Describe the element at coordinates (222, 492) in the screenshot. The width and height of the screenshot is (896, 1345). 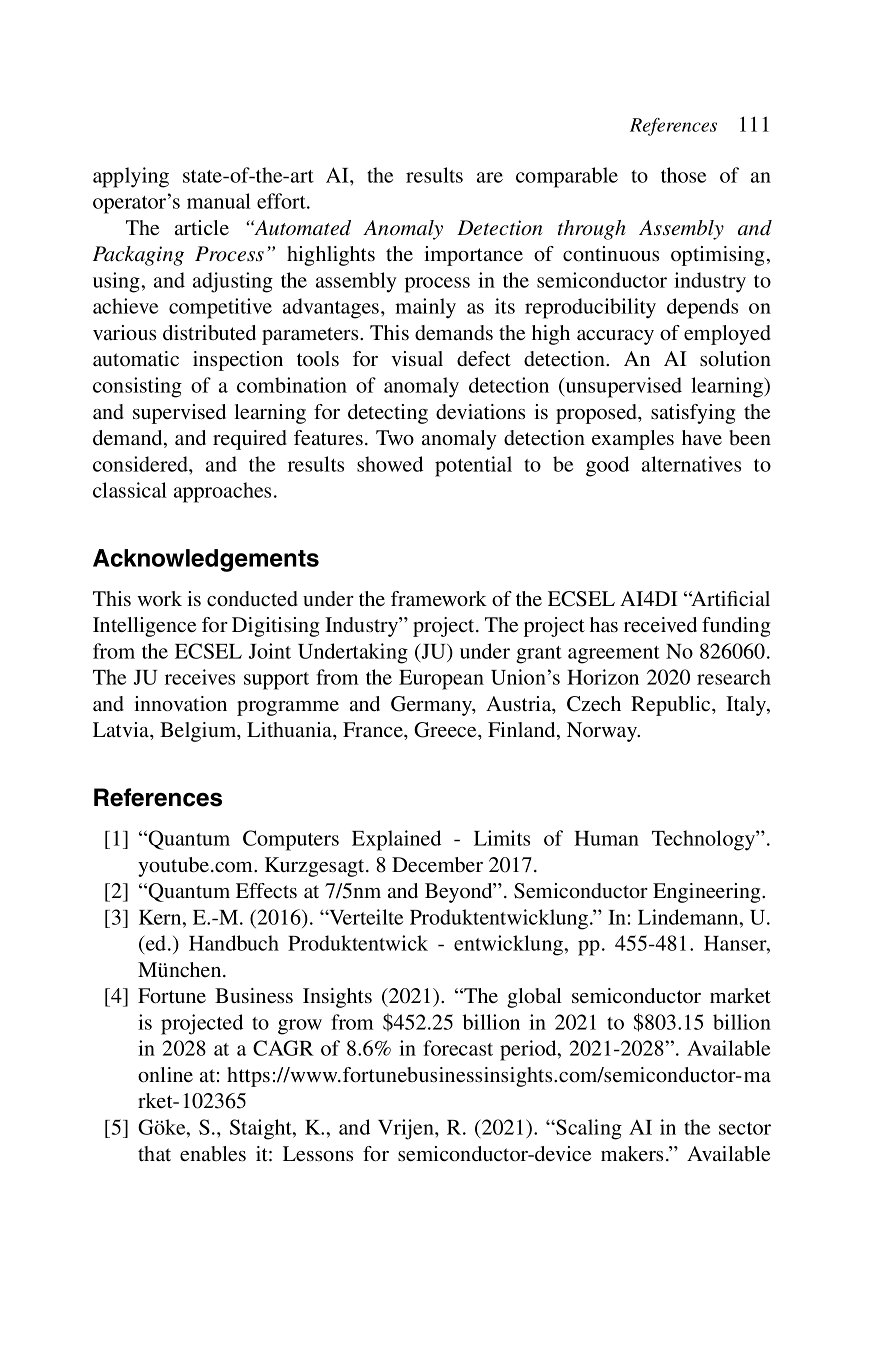
I see `approaches` at that location.
